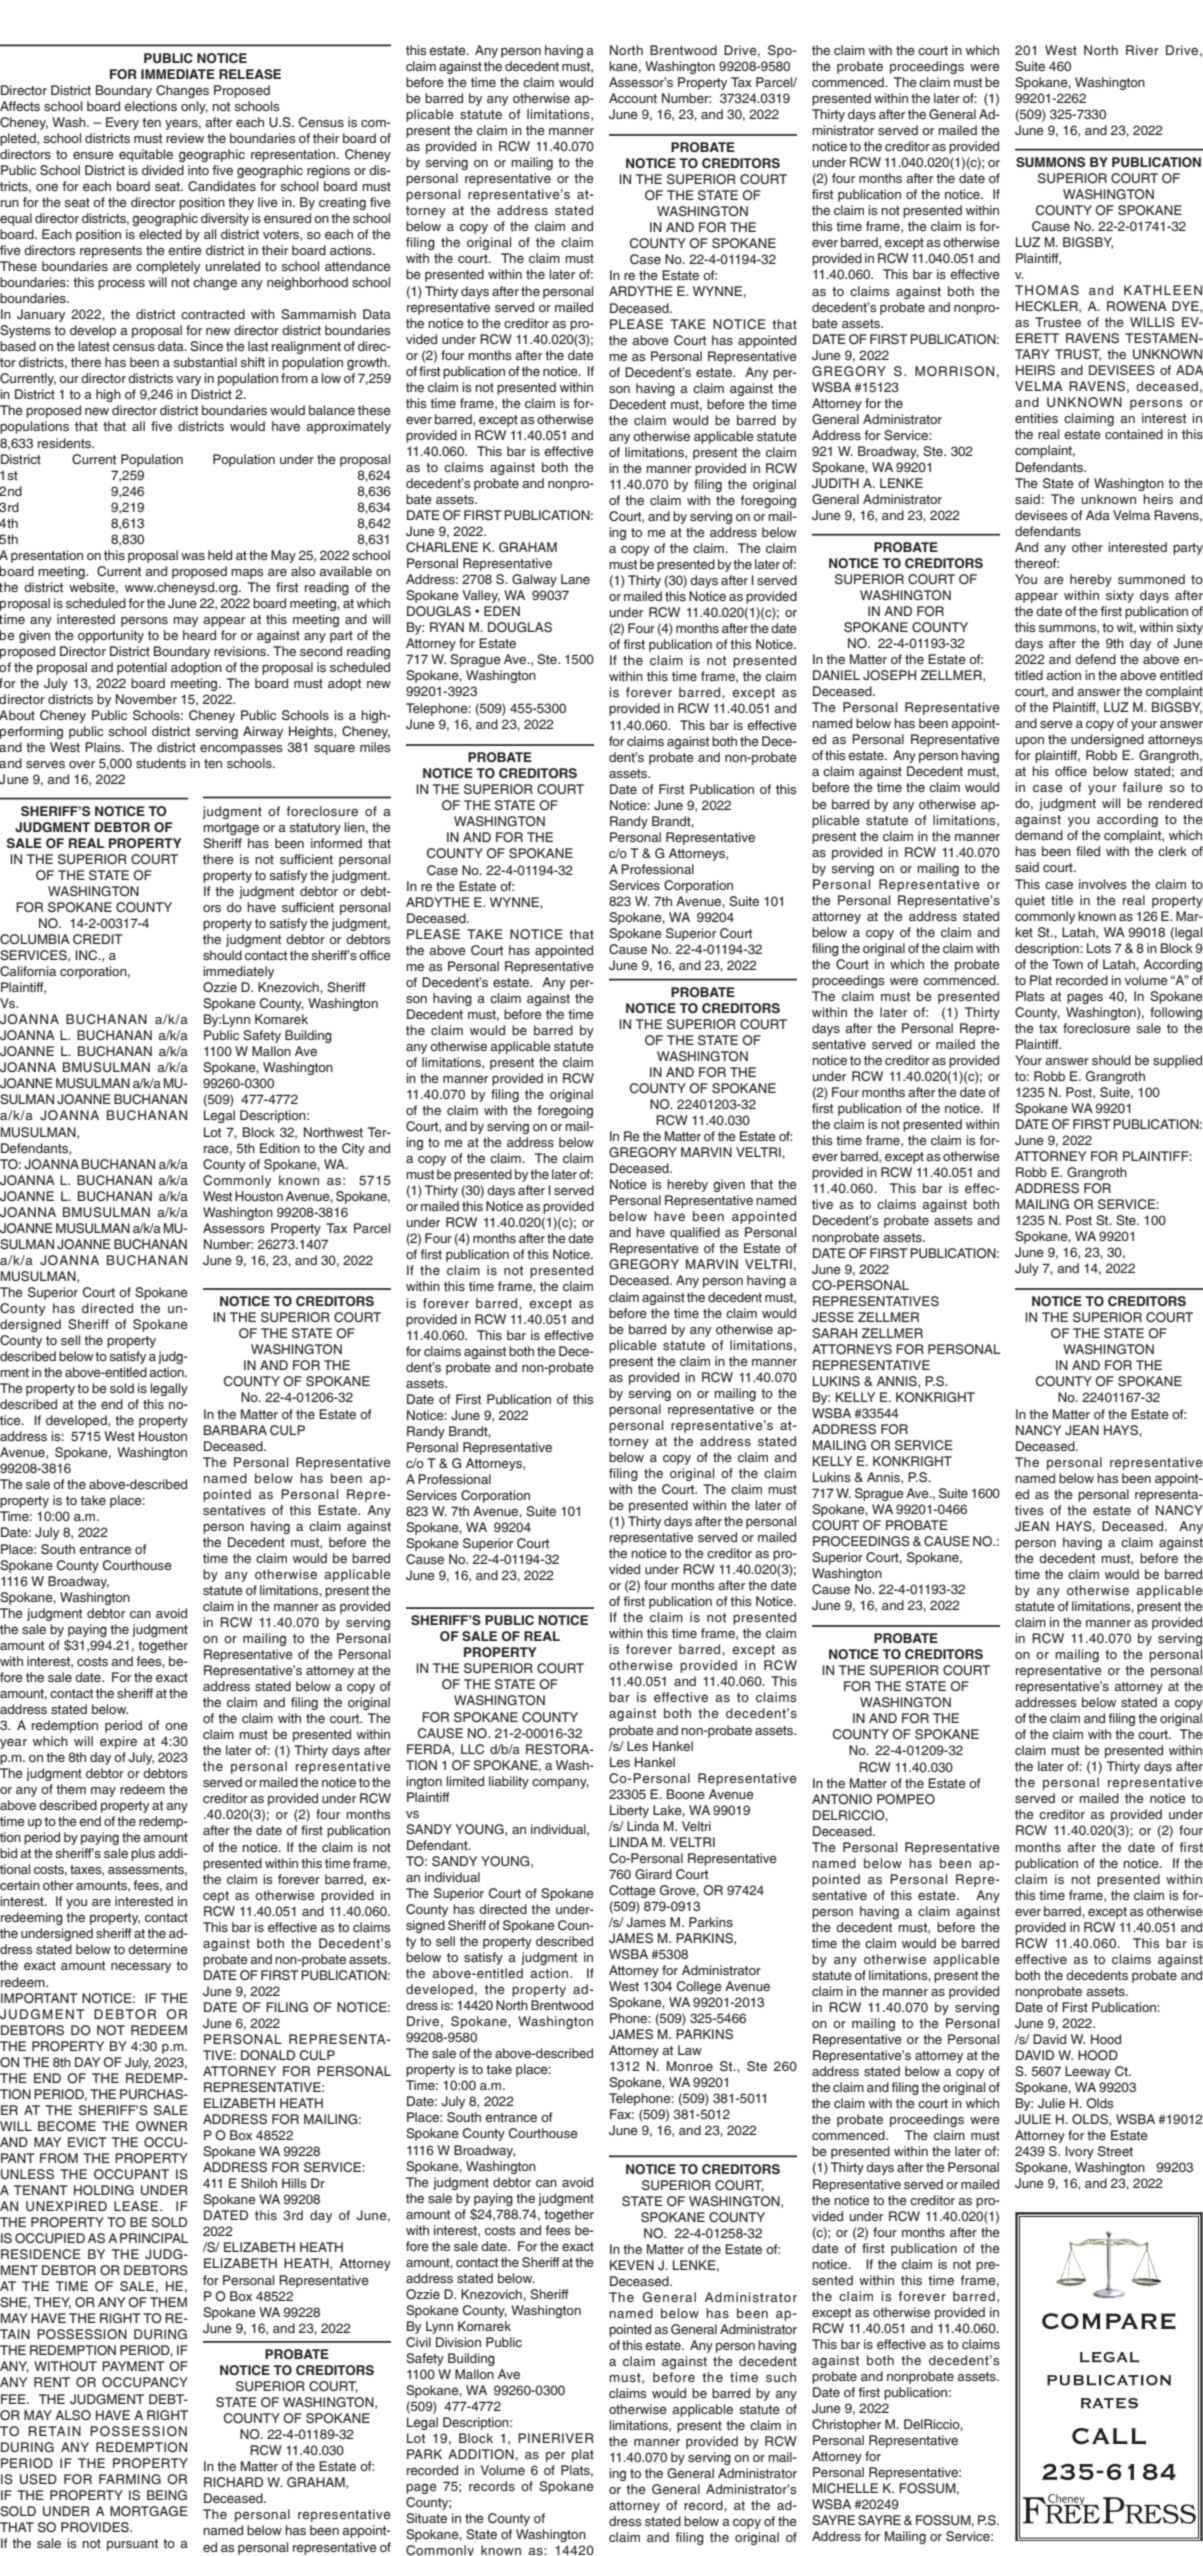 The height and width of the image is (2556, 1203). Describe the element at coordinates (358, 266) in the image. I see `attendance` at that location.
